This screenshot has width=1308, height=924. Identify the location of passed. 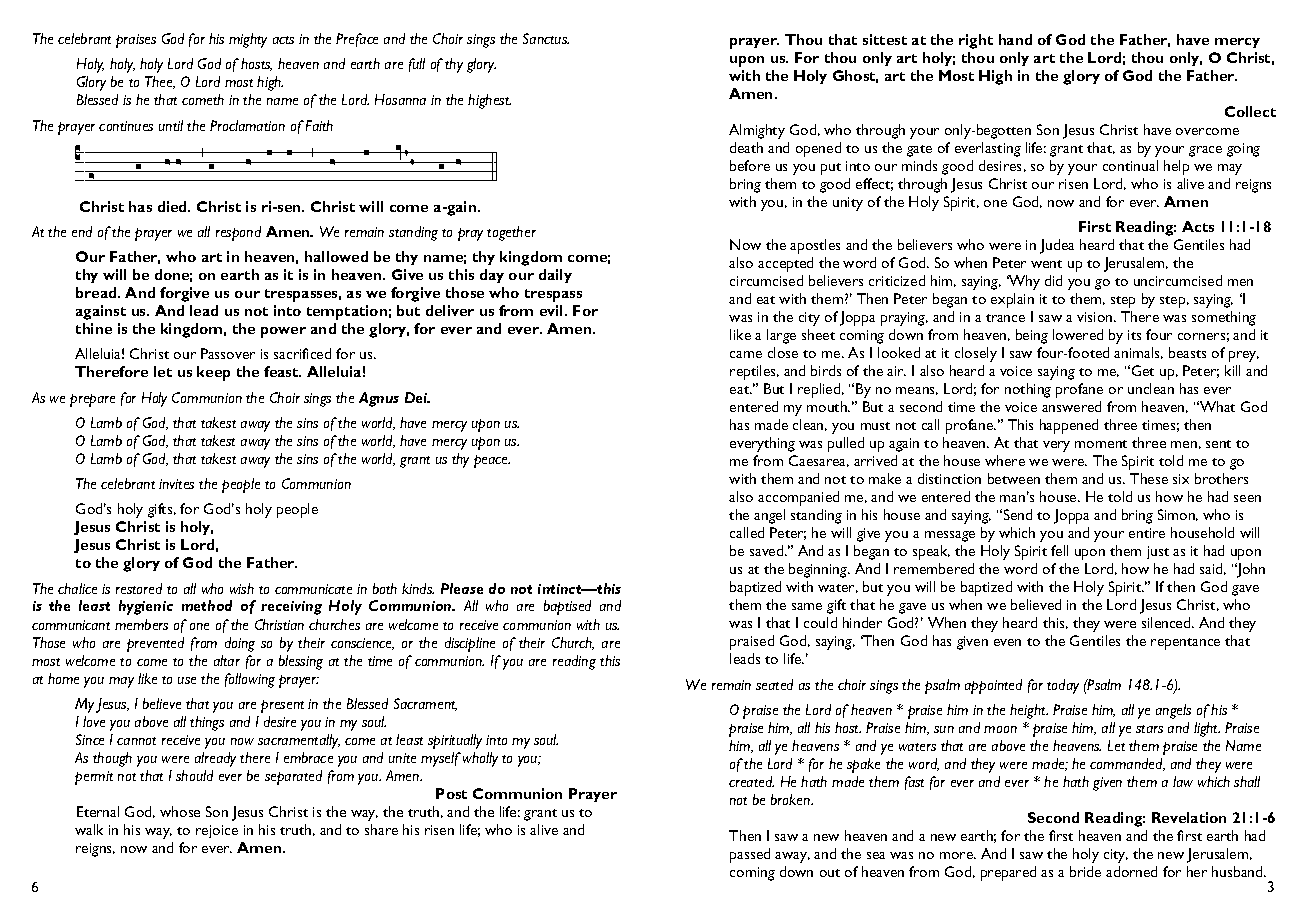
(750, 855).
